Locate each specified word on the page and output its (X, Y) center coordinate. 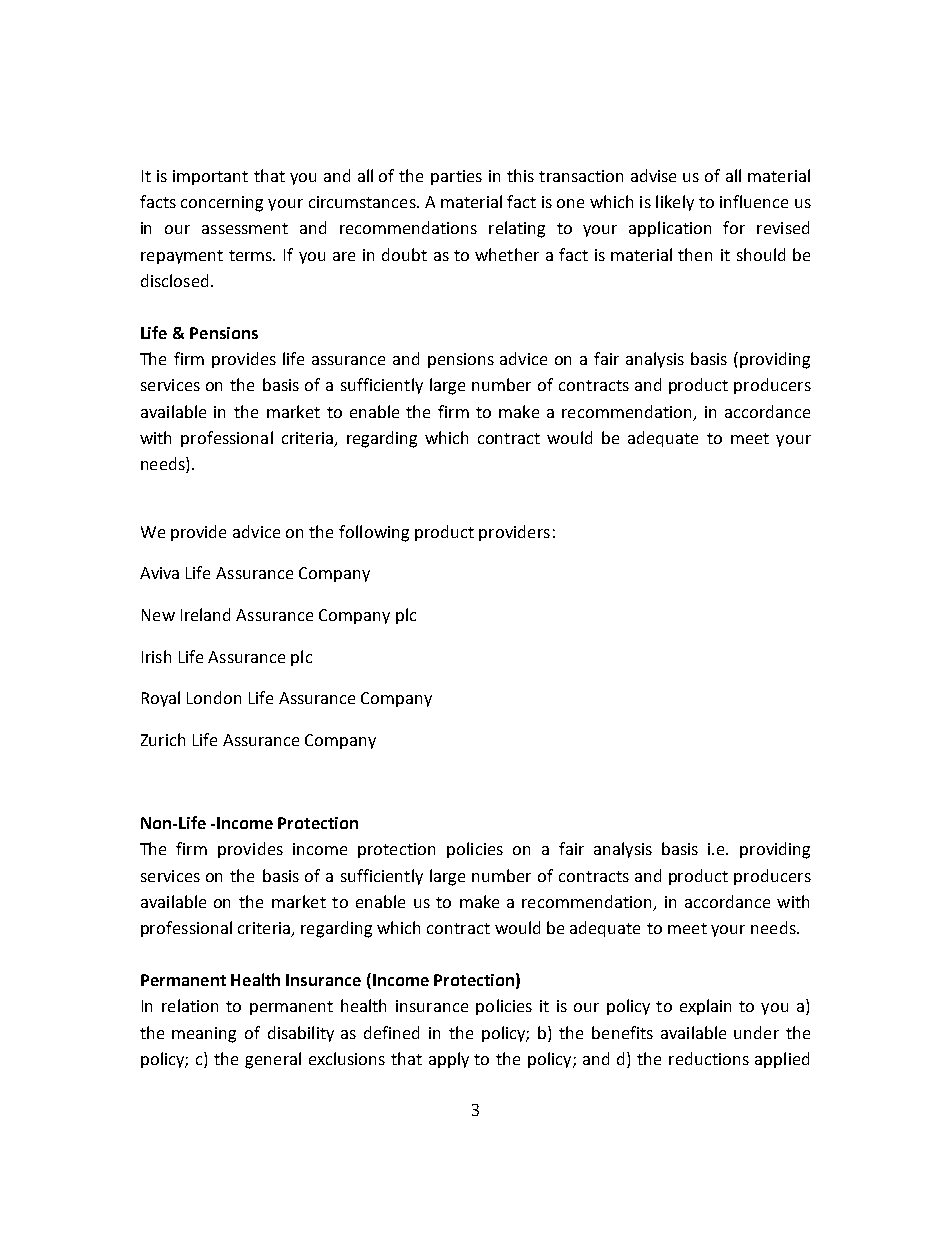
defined (391, 1032)
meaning (204, 1035)
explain (705, 1007)
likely (675, 203)
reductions (709, 1058)
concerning (222, 204)
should (761, 254)
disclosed (174, 280)
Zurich (163, 739)
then (695, 254)
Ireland (205, 614)
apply (449, 1060)
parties (456, 177)
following (374, 533)
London (214, 697)
